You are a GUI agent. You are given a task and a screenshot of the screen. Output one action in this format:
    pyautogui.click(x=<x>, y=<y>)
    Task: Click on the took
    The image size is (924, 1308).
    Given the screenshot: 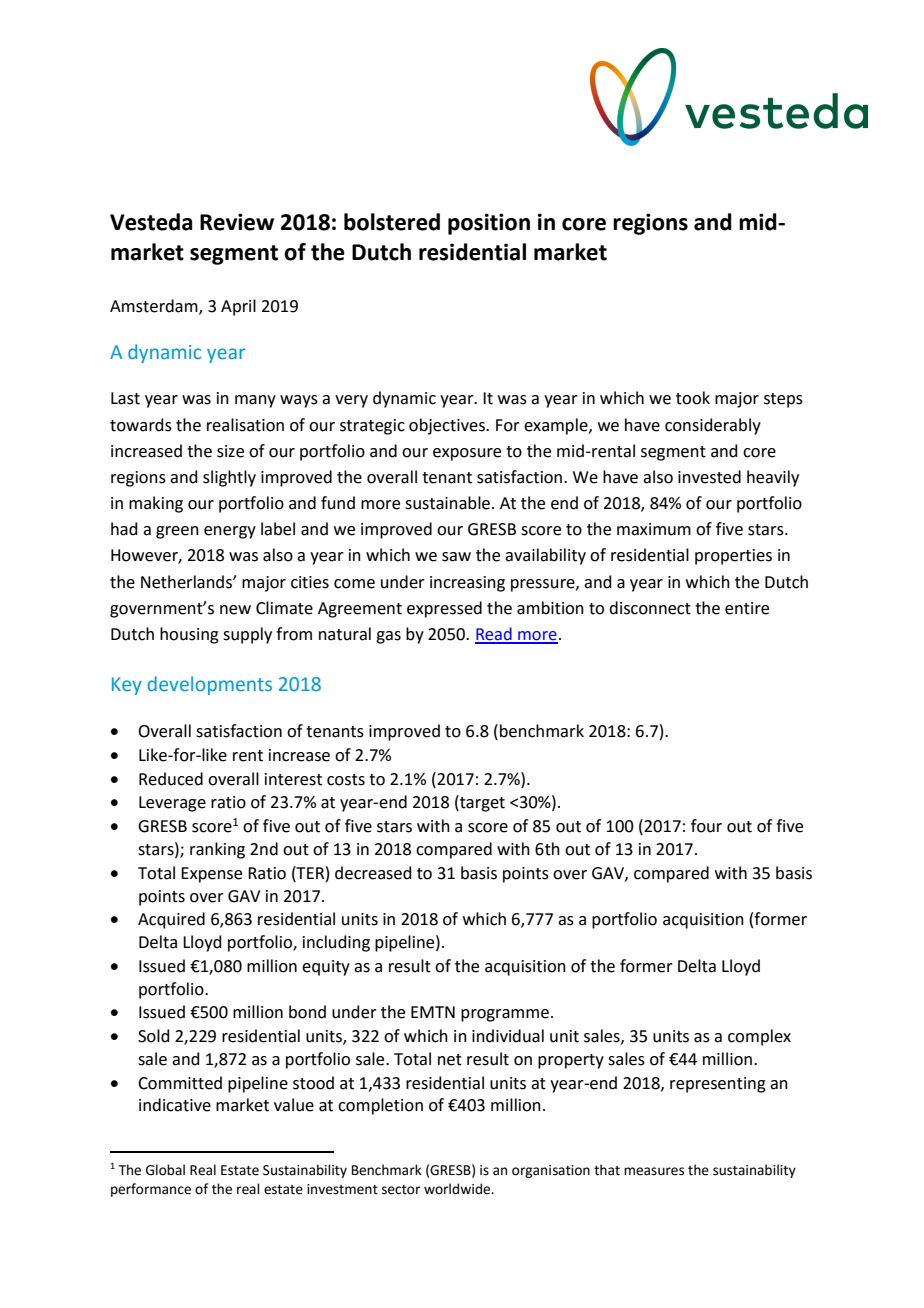 What is the action you would take?
    pyautogui.click(x=693, y=398)
